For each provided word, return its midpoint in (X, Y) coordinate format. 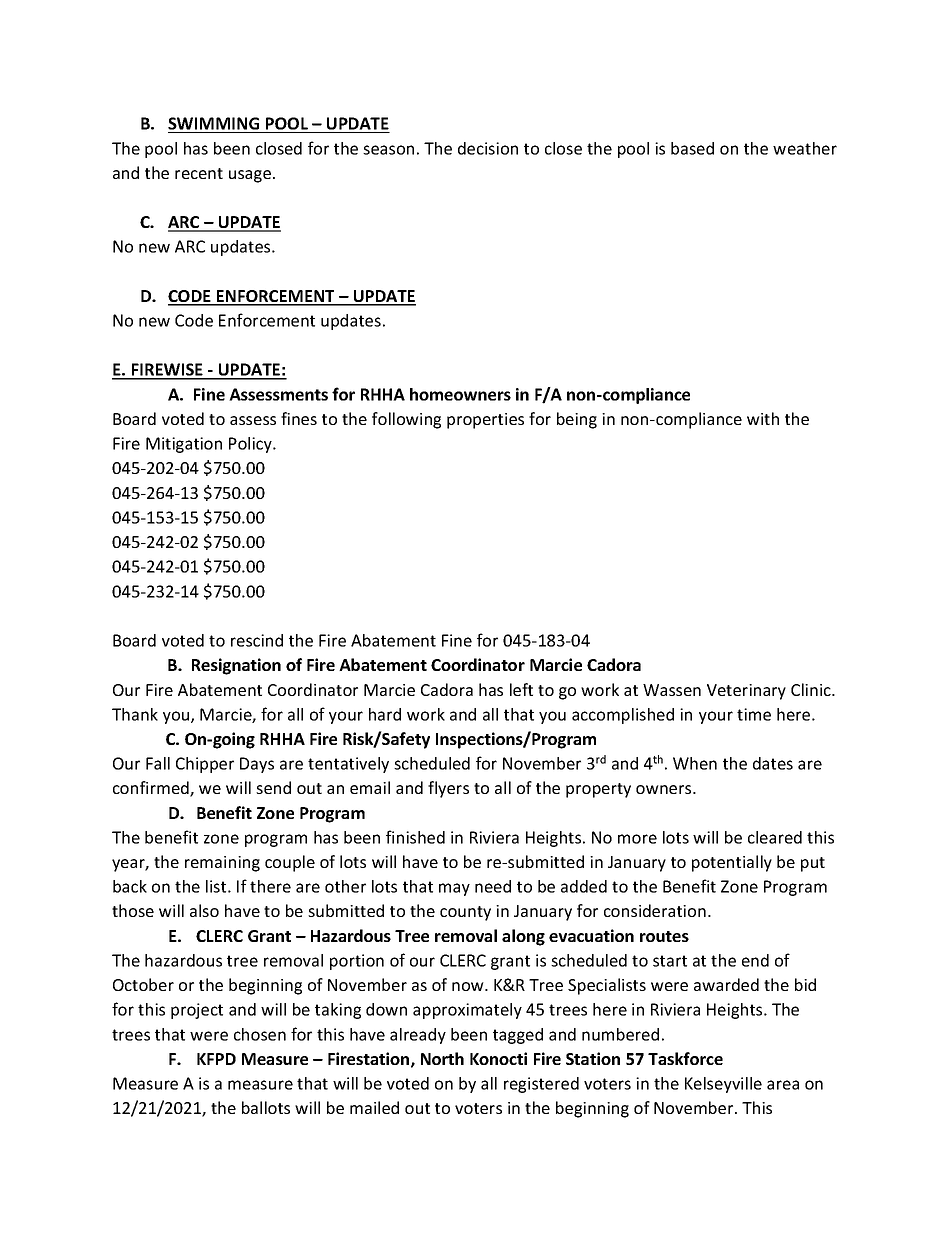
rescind (257, 640)
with (763, 418)
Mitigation (184, 445)
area (783, 1085)
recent (199, 173)
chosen (260, 1034)
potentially (732, 863)
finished (415, 837)
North (442, 1058)
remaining (222, 864)
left (521, 689)
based (692, 148)
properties (485, 421)
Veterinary (746, 692)
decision (488, 148)
